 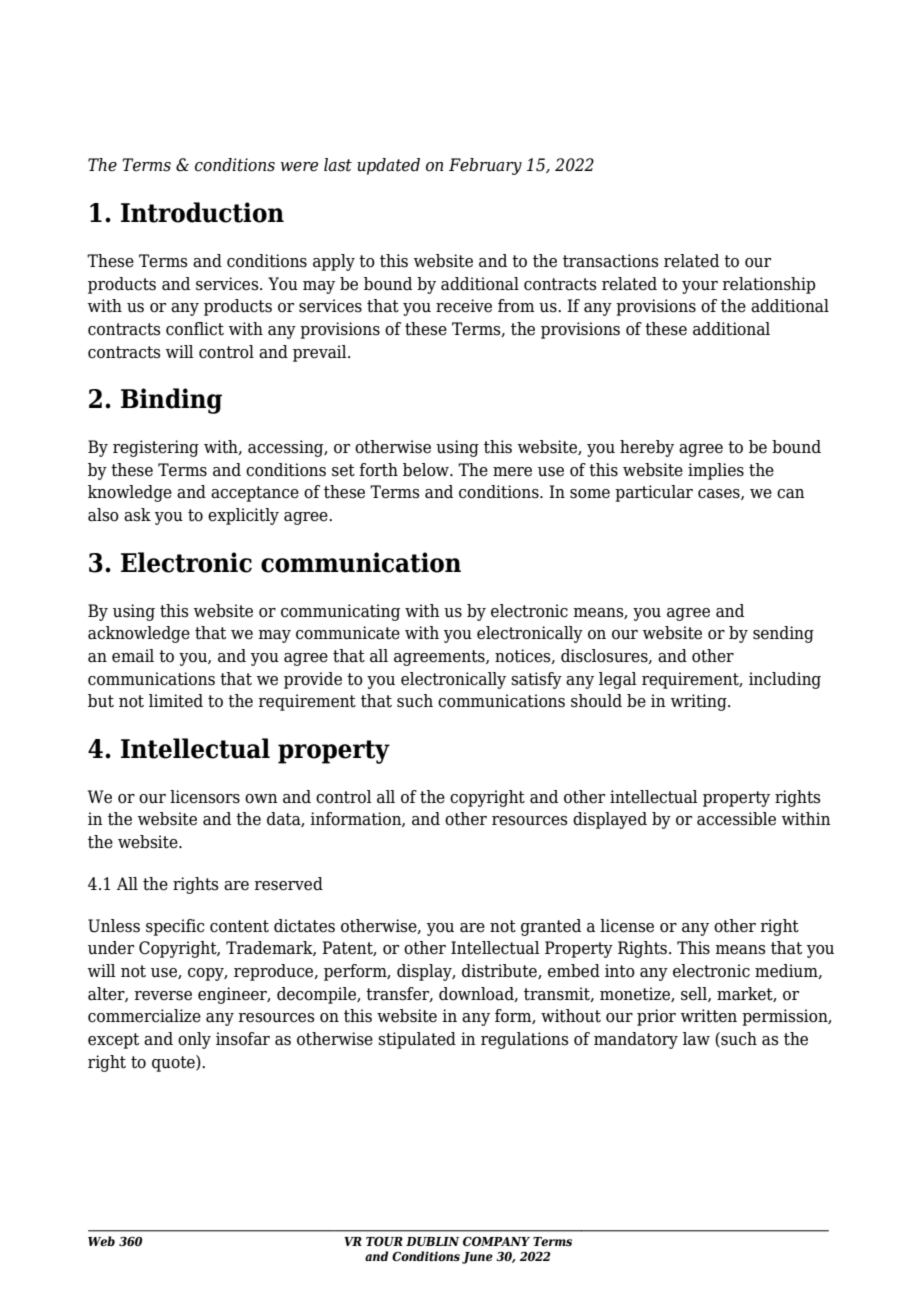 What do you see at coordinates (485, 166) in the image?
I see `February` at bounding box center [485, 166].
